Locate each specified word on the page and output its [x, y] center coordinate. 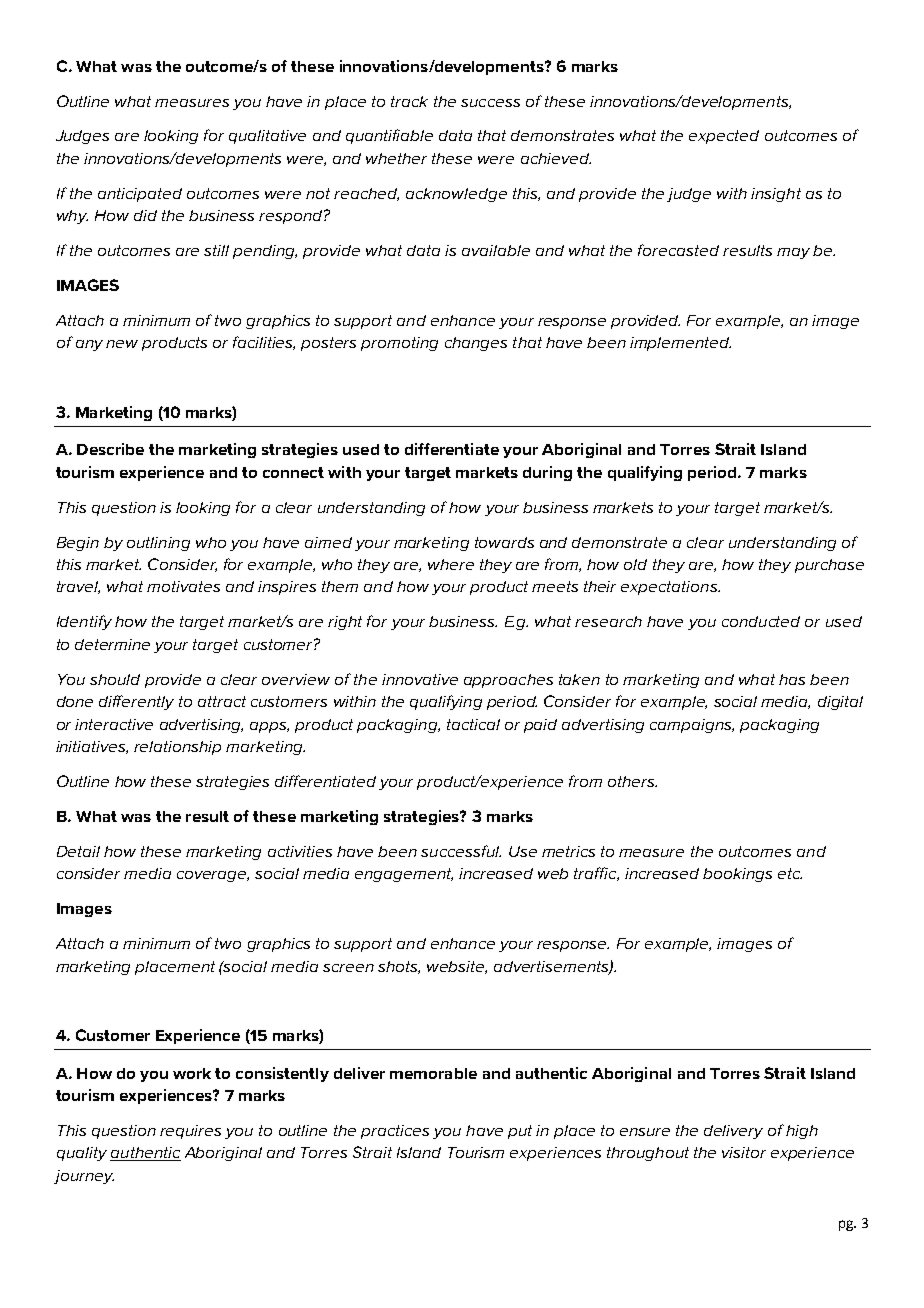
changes [476, 344]
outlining [158, 544]
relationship [177, 748]
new [122, 344]
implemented [680, 344]
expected [724, 137]
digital [840, 703]
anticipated [140, 195]
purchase [829, 566]
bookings [737, 875]
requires [190, 1132]
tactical [473, 724]
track [409, 101]
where [451, 564]
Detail [78, 851]
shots [399, 967]
